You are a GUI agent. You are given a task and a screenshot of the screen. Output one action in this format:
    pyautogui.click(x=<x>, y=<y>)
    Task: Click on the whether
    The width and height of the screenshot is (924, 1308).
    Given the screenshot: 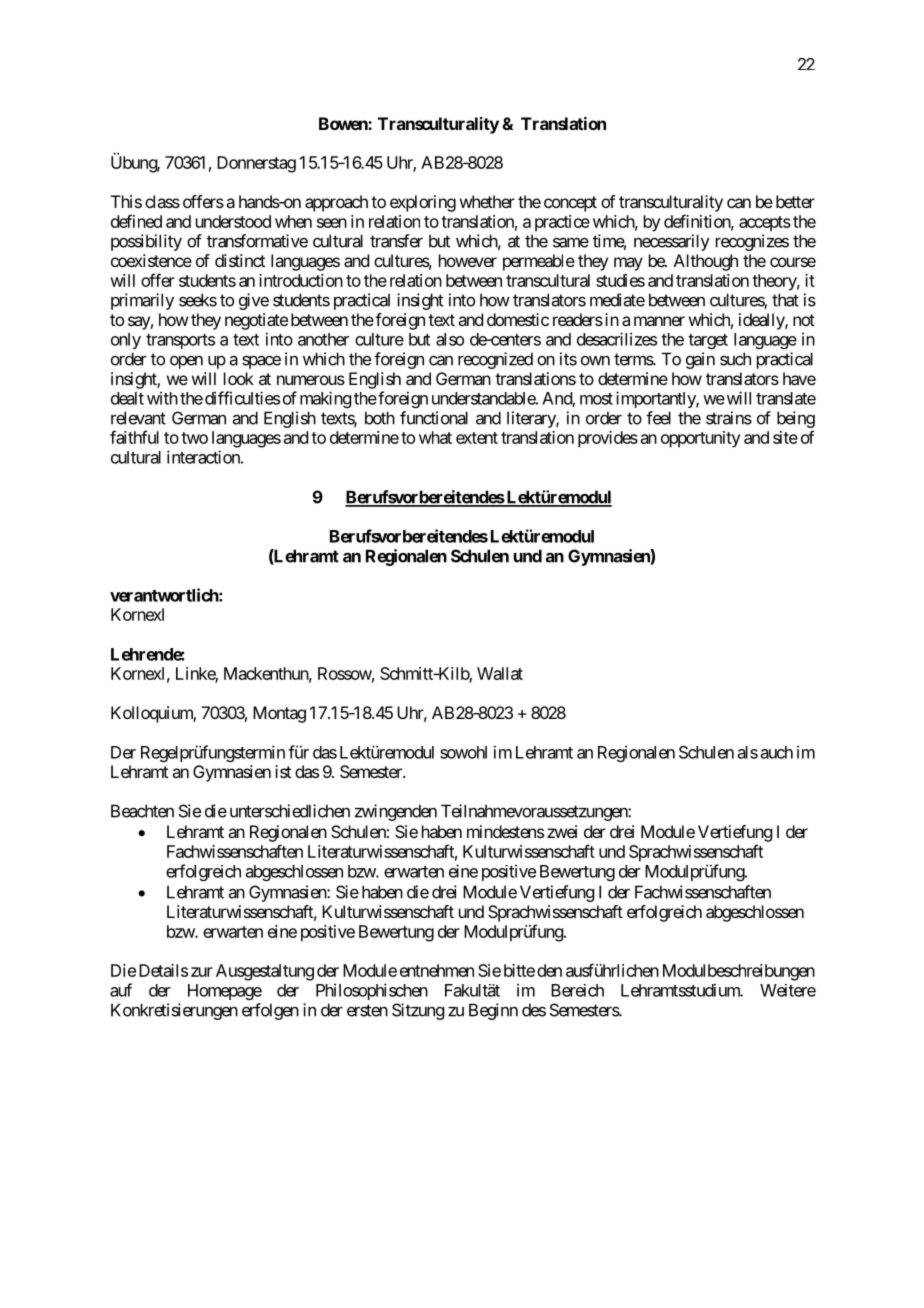 What is the action you would take?
    pyautogui.click(x=487, y=201)
